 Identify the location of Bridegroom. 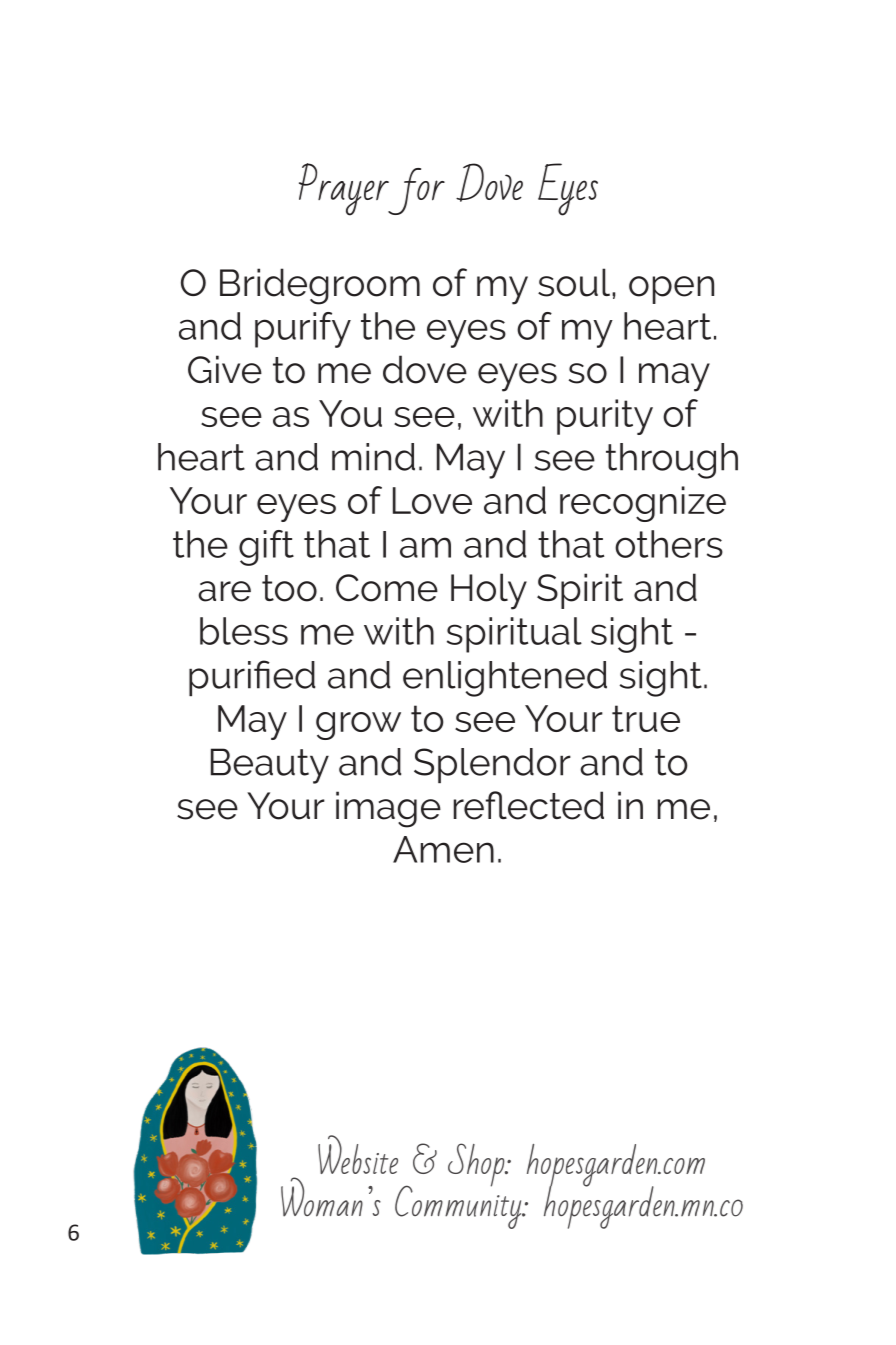
(320, 286).
